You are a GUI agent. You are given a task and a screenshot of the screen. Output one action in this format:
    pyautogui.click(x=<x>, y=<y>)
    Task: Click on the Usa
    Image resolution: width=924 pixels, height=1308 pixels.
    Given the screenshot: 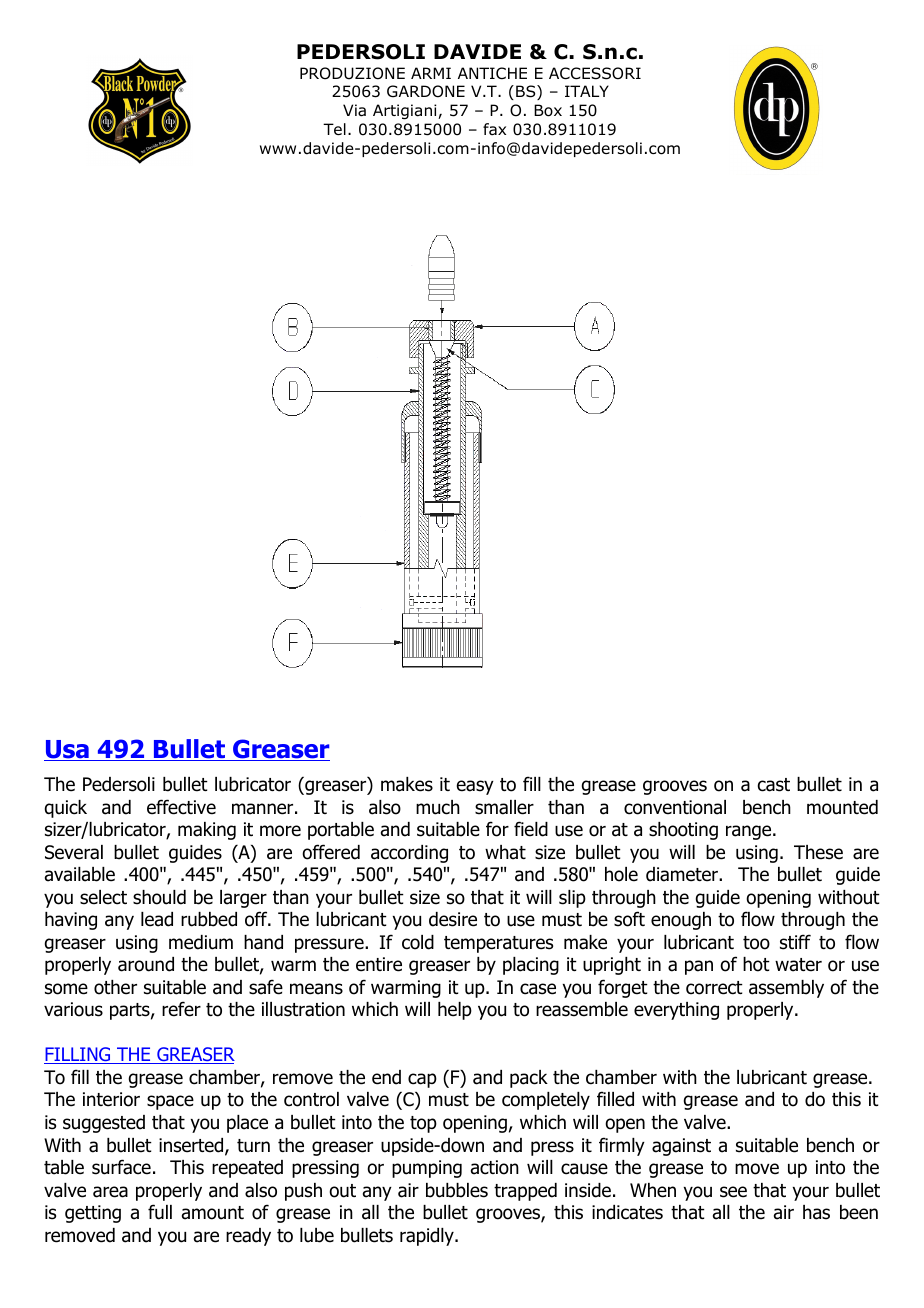 What is the action you would take?
    pyautogui.click(x=67, y=750)
